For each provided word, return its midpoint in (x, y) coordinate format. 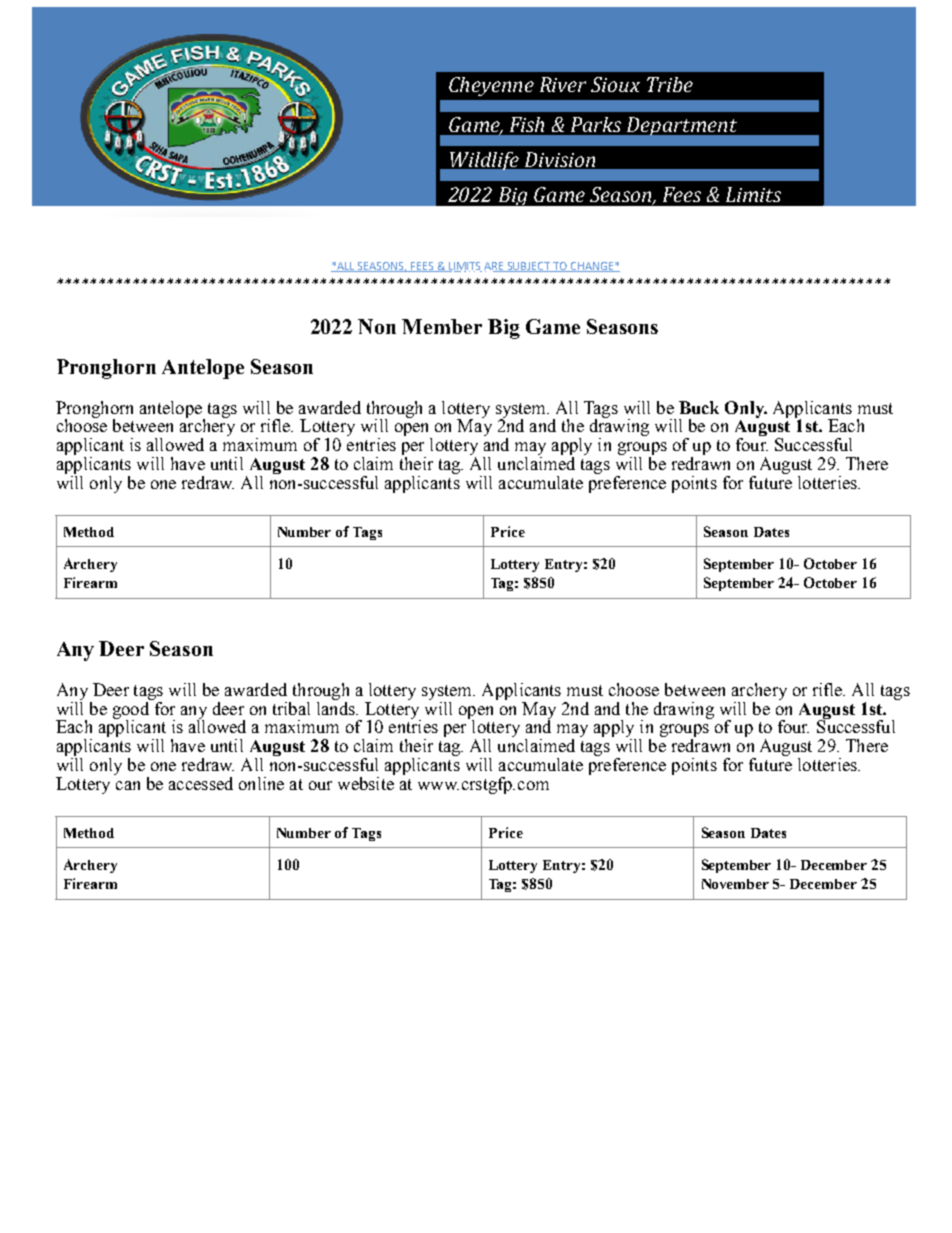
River (563, 84)
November (735, 884)
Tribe (670, 84)
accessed (201, 783)
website (366, 782)
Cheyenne (491, 86)
